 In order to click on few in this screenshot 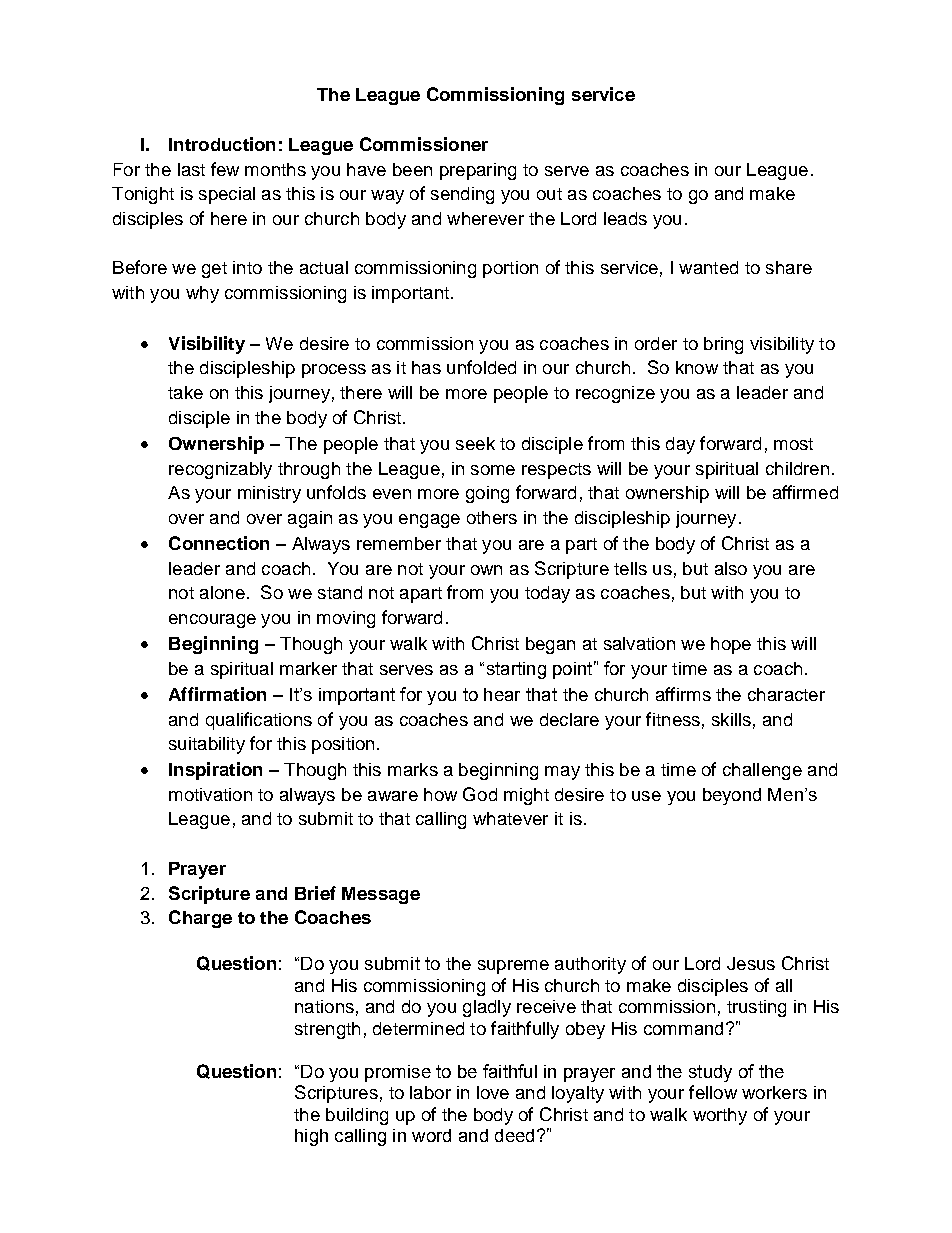, I will do `click(225, 169)`.
